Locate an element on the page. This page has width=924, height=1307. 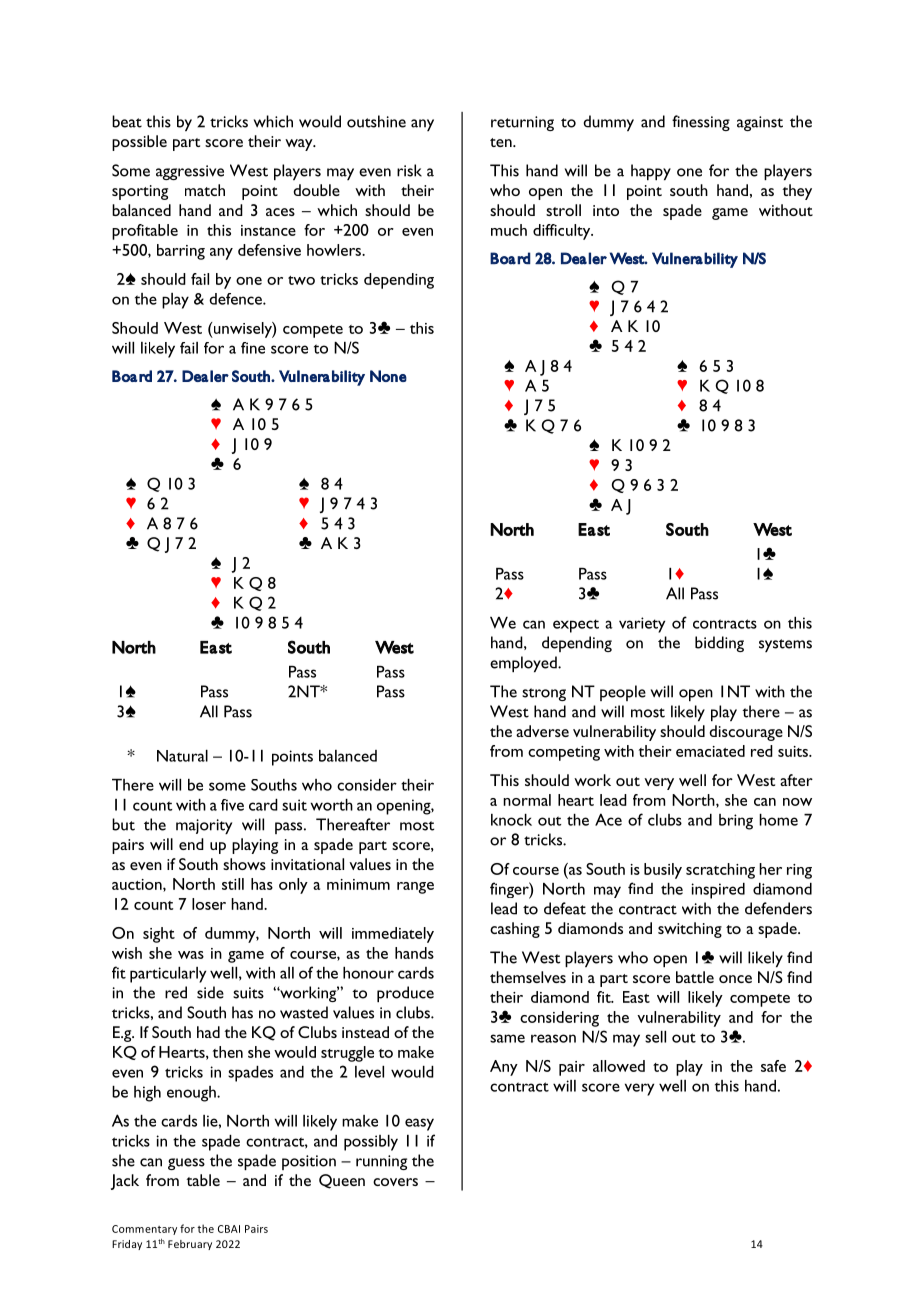
scratching is located at coordinates (720, 871).
